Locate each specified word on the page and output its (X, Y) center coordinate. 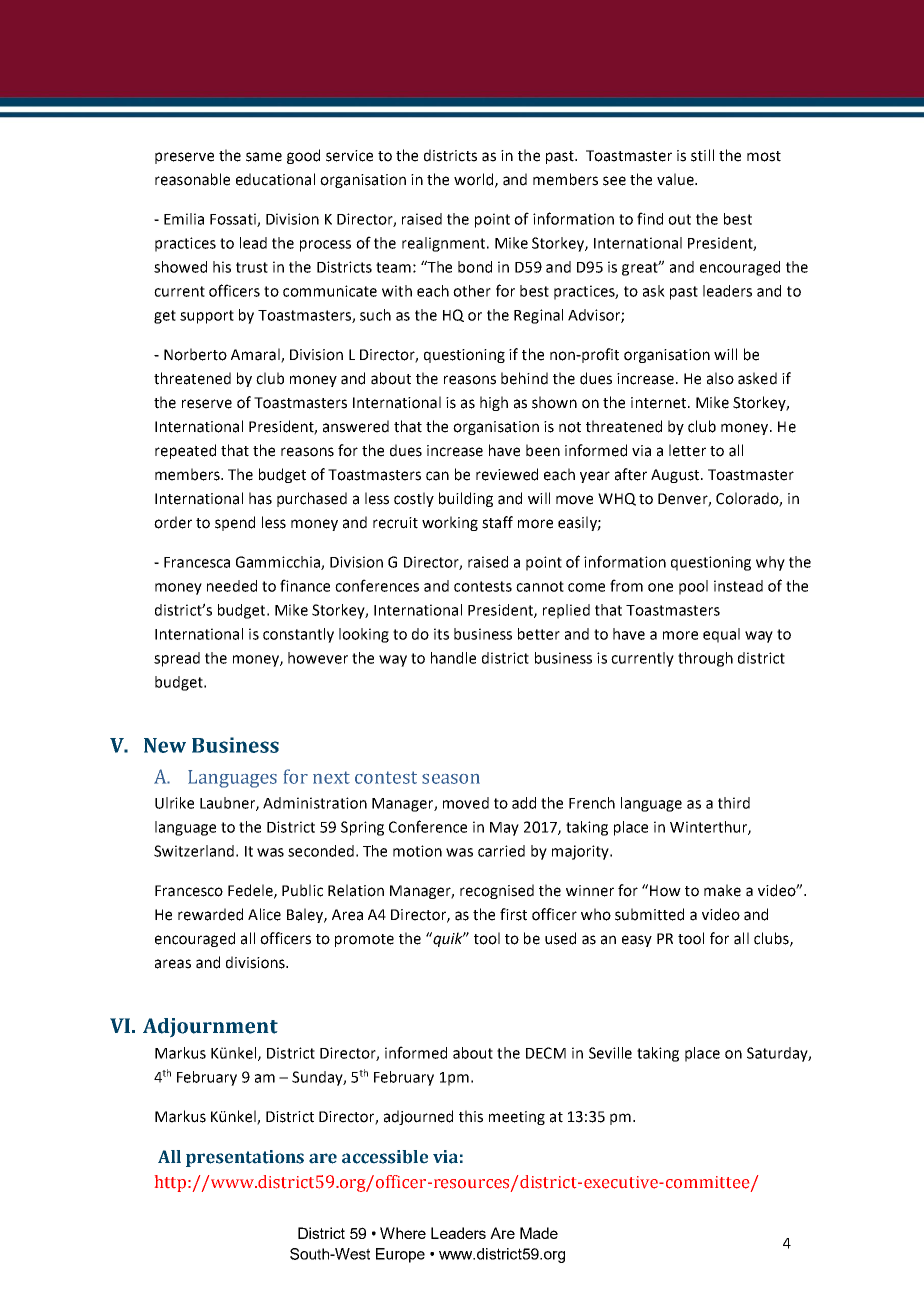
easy (637, 941)
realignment (445, 244)
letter (687, 450)
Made (539, 1233)
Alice (264, 914)
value (676, 179)
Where (403, 1233)
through (705, 659)
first (513, 914)
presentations (245, 1158)
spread (177, 659)
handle (453, 658)
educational (275, 179)
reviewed (507, 474)
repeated (185, 451)
